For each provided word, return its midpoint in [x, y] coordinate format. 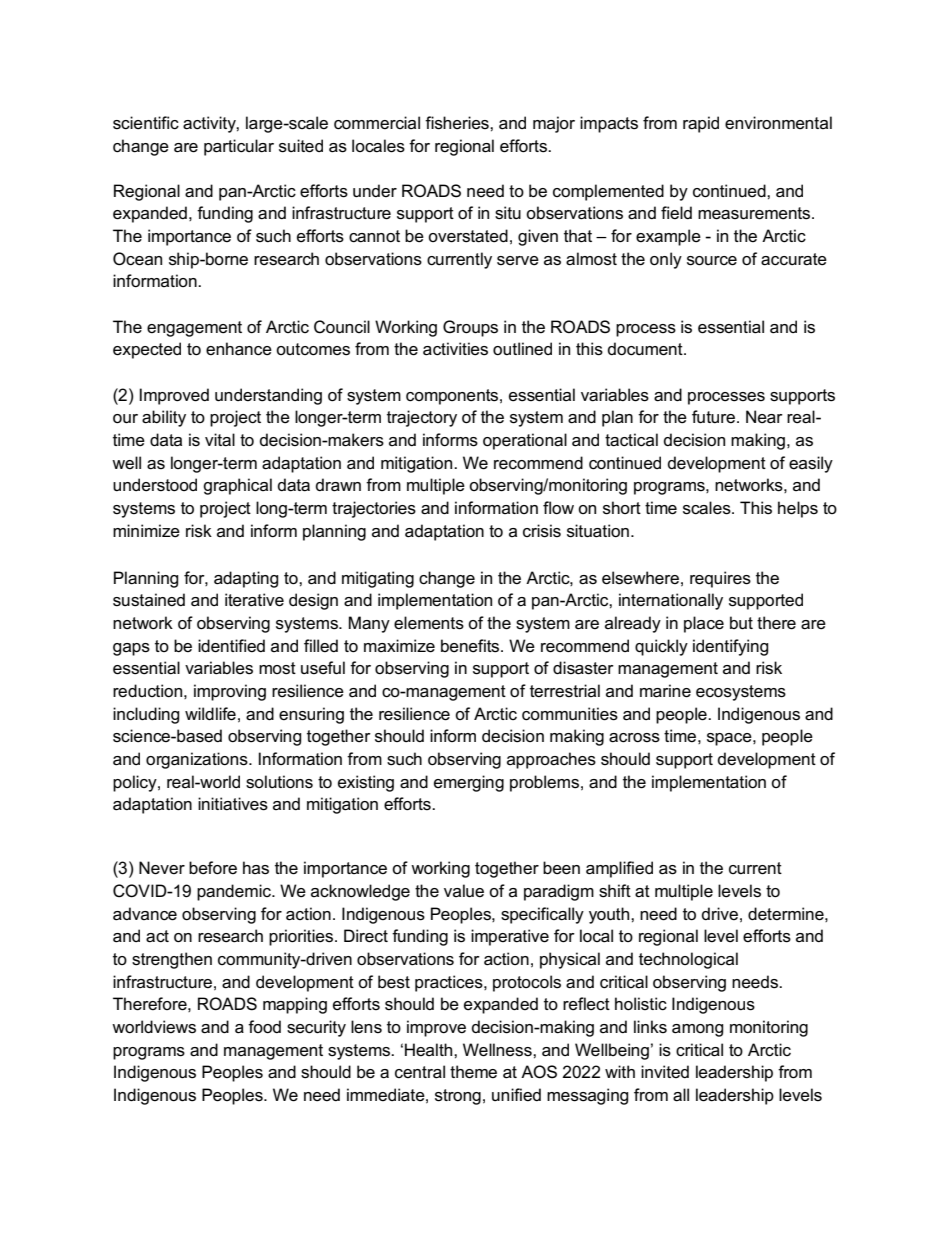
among [698, 1030]
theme [473, 1072]
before [213, 868]
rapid [701, 124]
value [464, 891]
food [264, 1027]
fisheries [458, 123]
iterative [254, 600]
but [741, 623]
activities [455, 349]
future [713, 417]
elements [429, 623]
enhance [239, 349]
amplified [619, 869]
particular [239, 147]
